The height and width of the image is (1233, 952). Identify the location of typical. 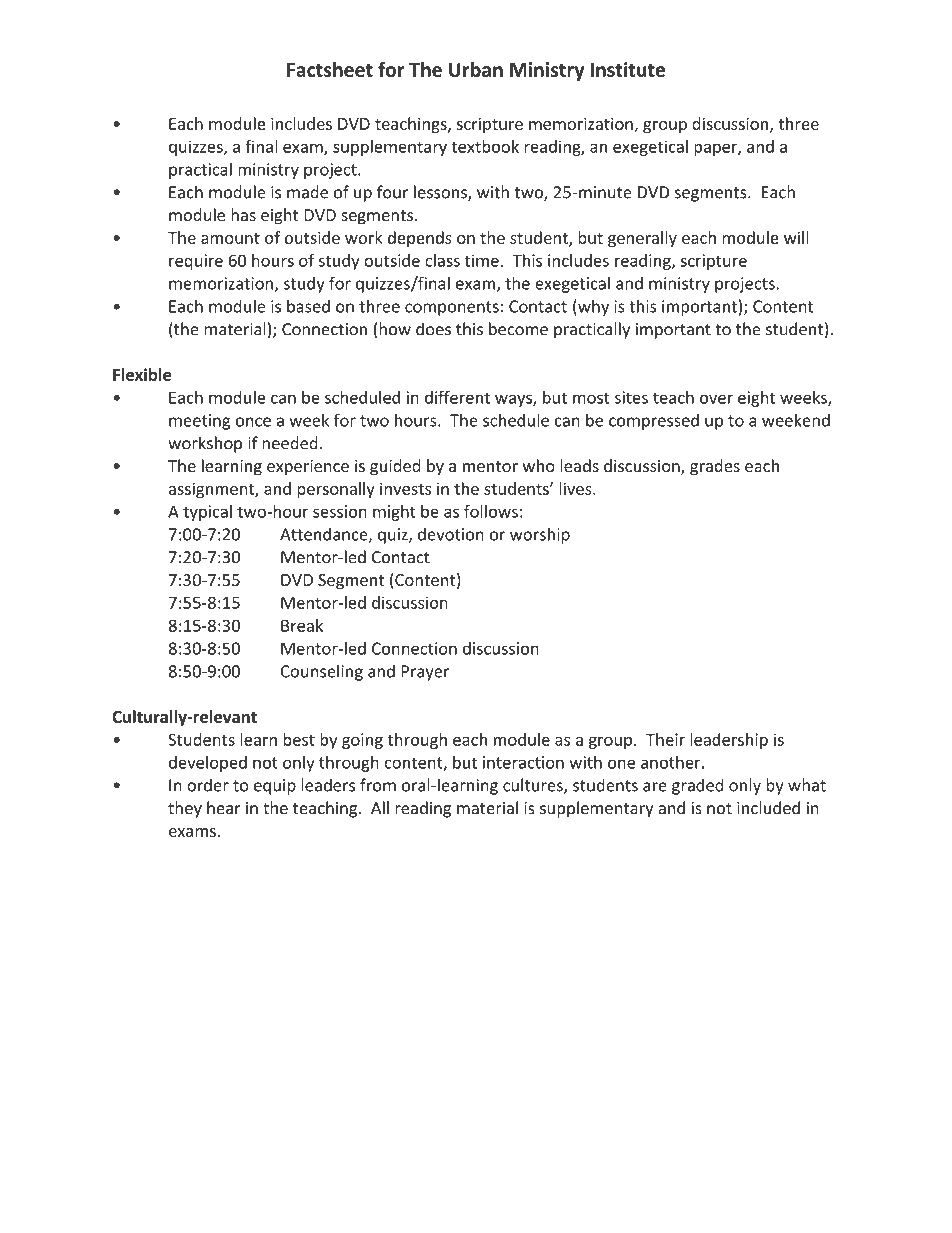
(207, 513).
